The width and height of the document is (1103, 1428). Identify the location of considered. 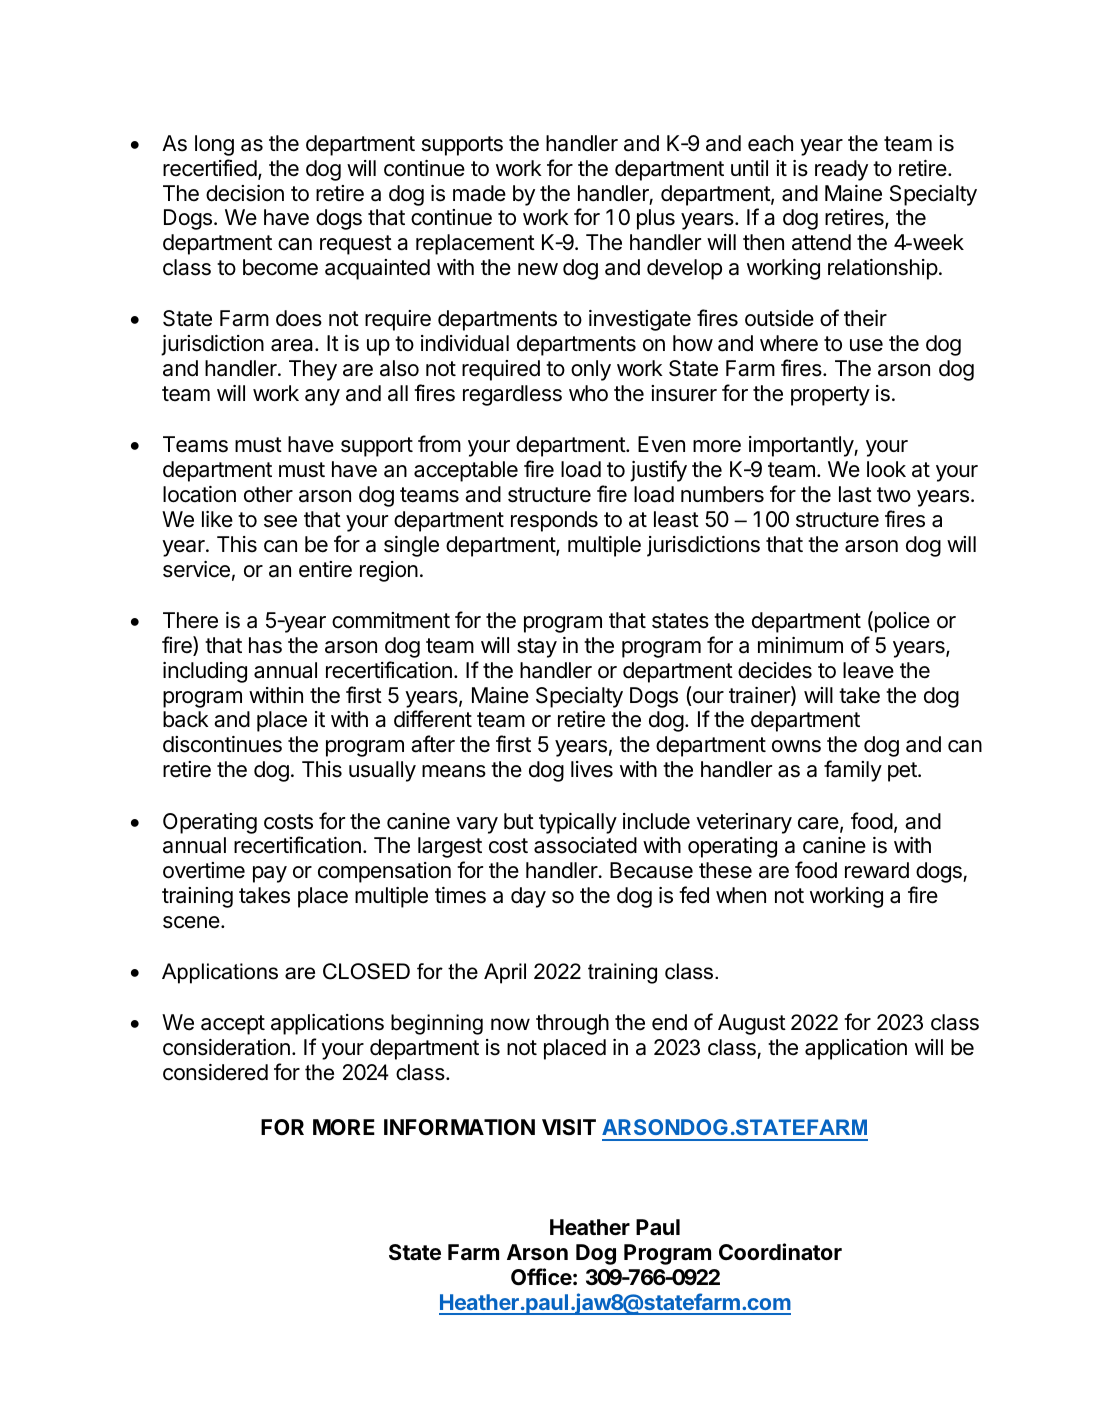
(215, 1072).
